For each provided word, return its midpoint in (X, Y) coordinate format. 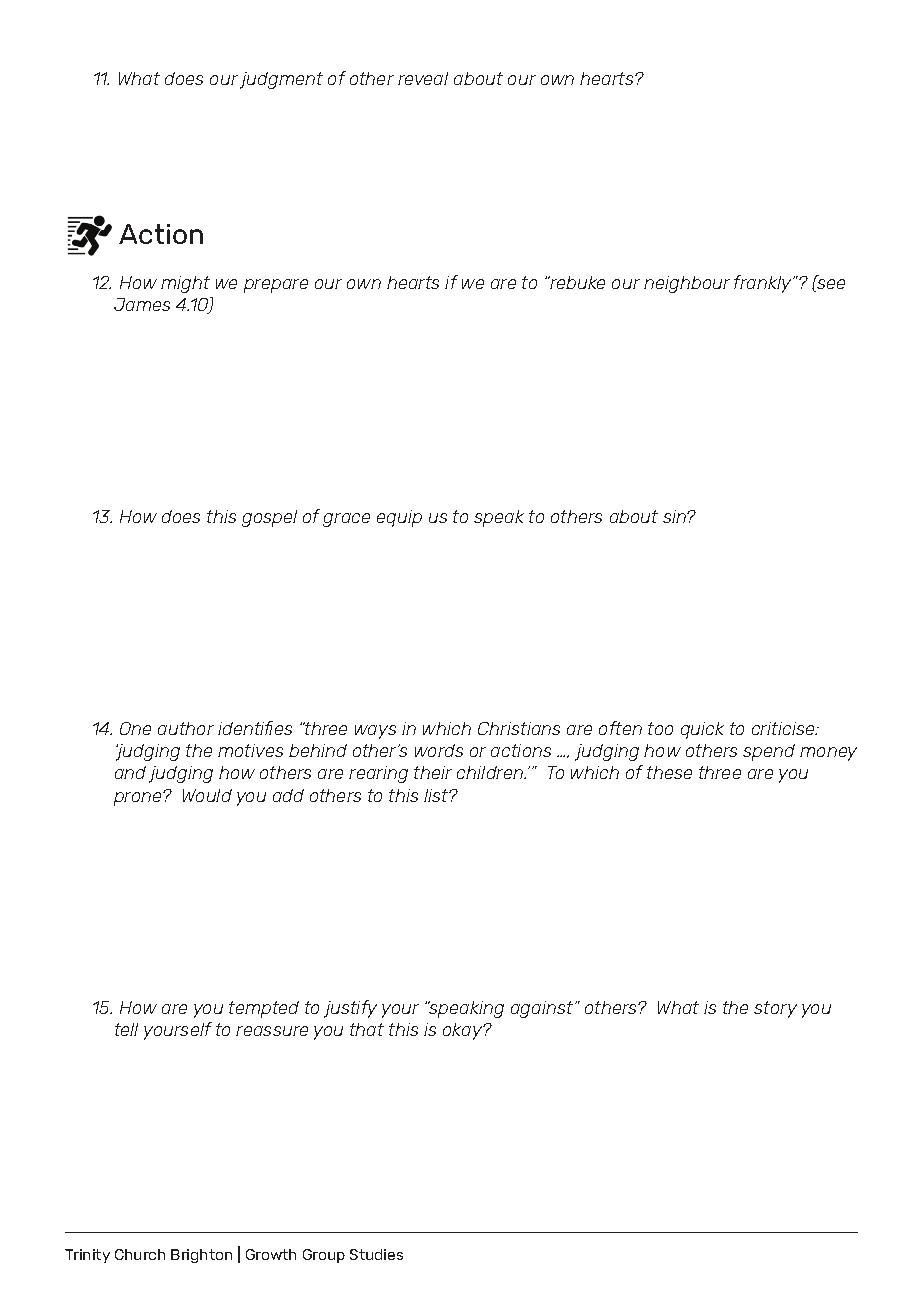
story (775, 1009)
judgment (281, 80)
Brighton (201, 1256)
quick (702, 730)
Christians (519, 728)
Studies (376, 1254)
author (186, 728)
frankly (764, 284)
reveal (423, 78)
